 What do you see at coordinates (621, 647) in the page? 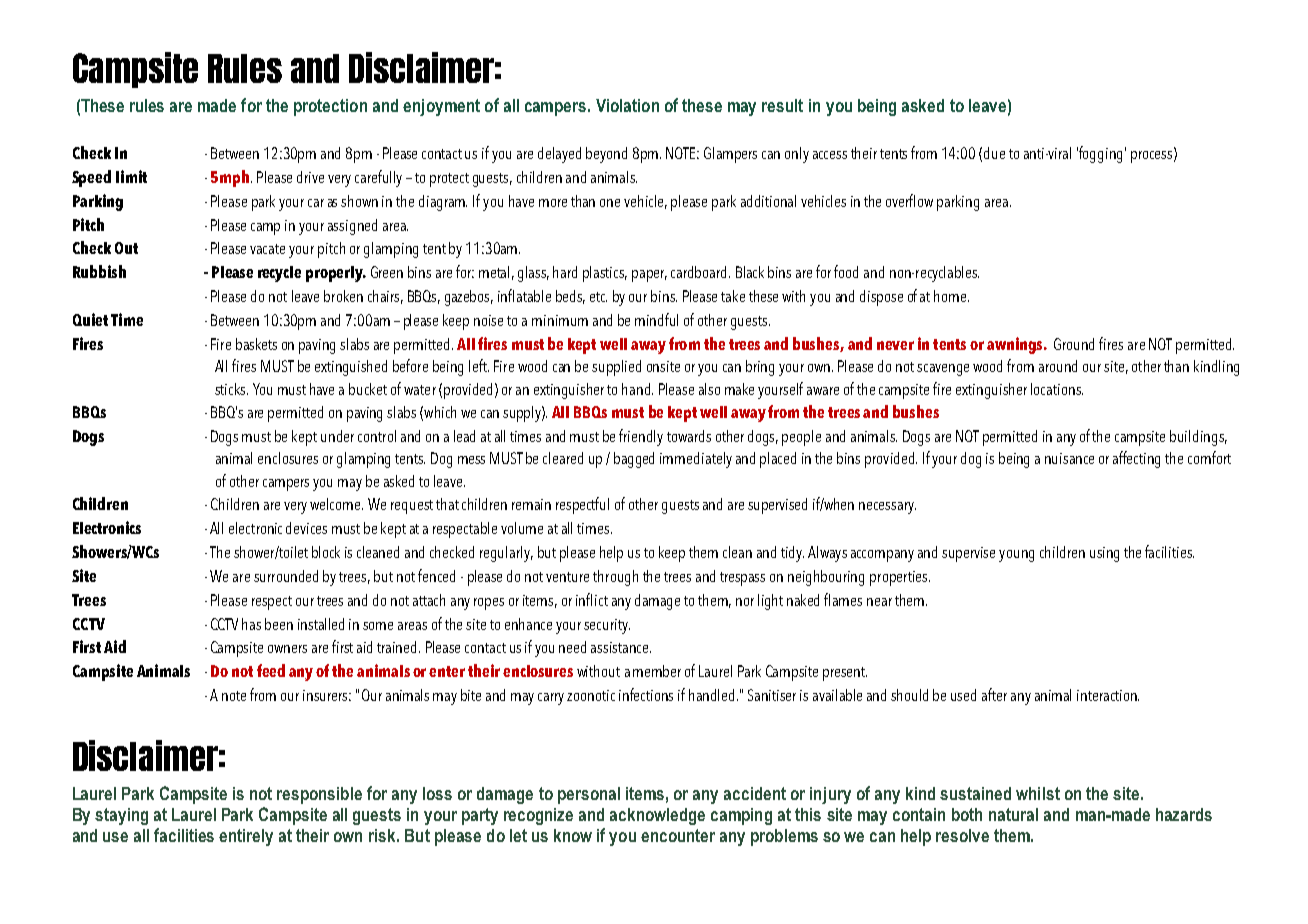
I see `assistance` at bounding box center [621, 647].
